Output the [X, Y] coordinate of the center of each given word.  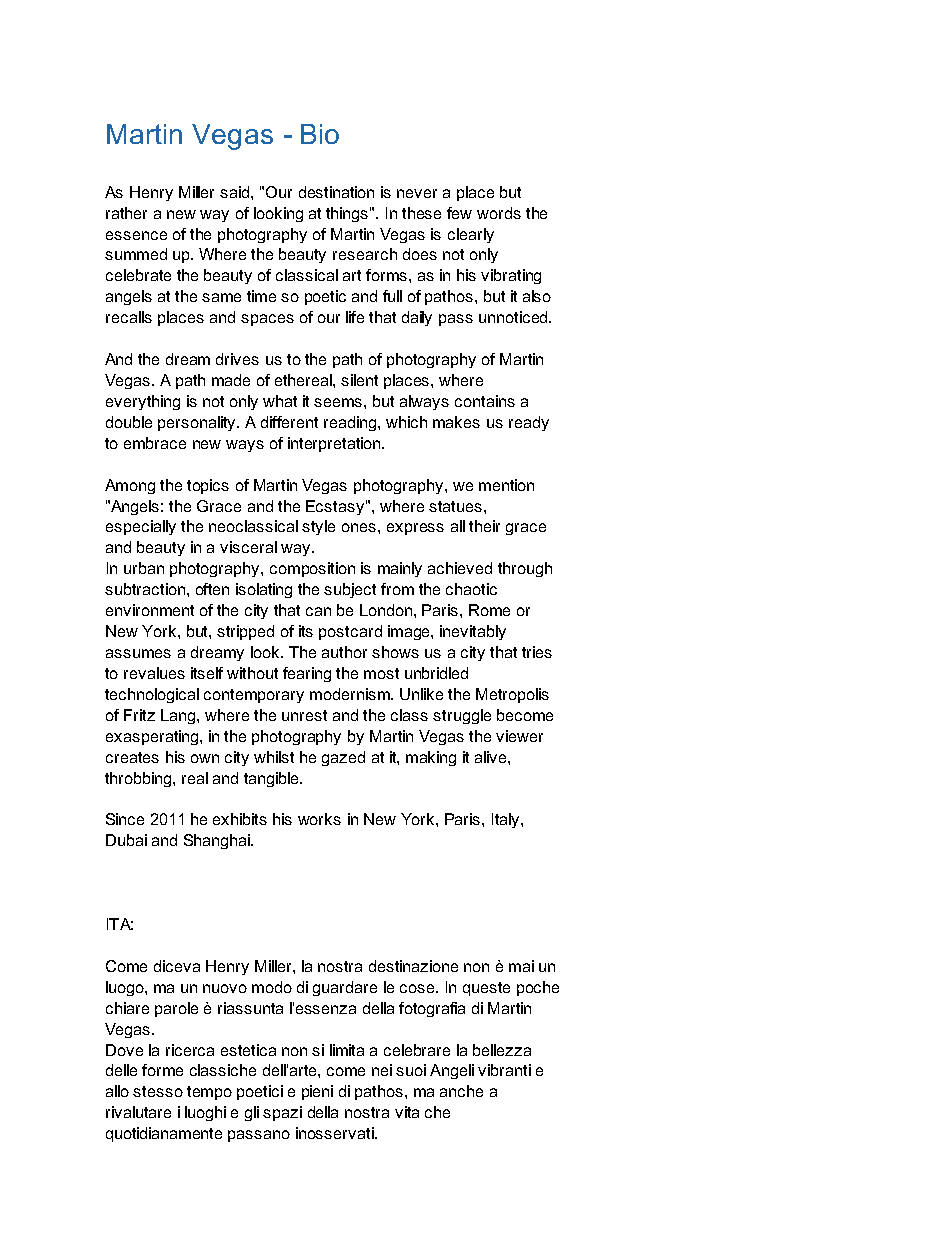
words [499, 213]
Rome [489, 610]
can [318, 611]
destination [336, 192]
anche [461, 1091]
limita [347, 1050]
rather [126, 213]
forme [162, 1070]
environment [150, 610]
